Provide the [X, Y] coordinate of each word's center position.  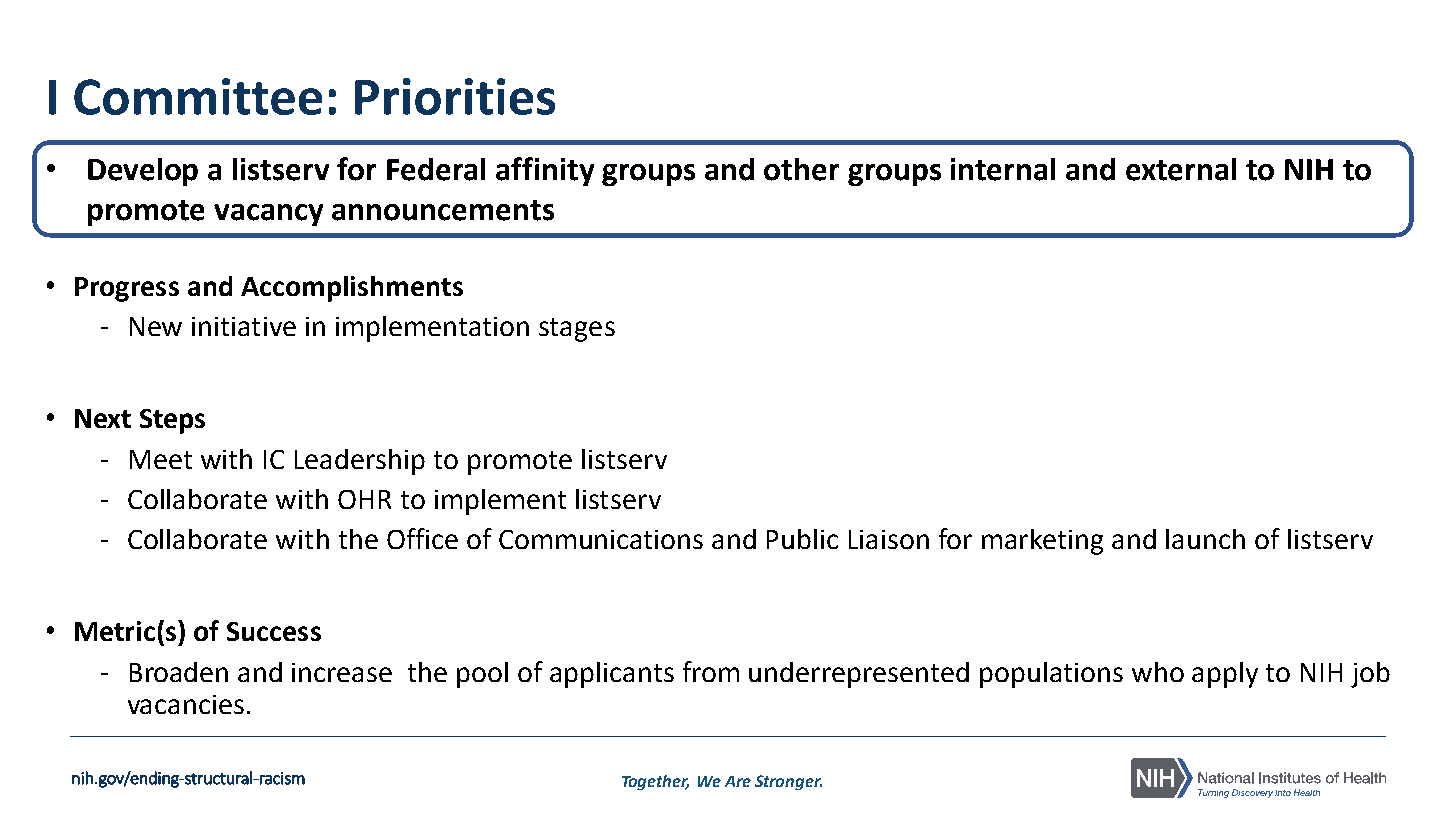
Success [274, 631]
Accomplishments [352, 289]
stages [577, 330]
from [711, 671]
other [801, 169]
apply [1225, 675]
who [1158, 672]
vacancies [186, 704]
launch [1205, 539]
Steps [172, 421]
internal [1003, 169]
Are [738, 781]
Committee [198, 96]
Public [802, 539]
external [1181, 169]
